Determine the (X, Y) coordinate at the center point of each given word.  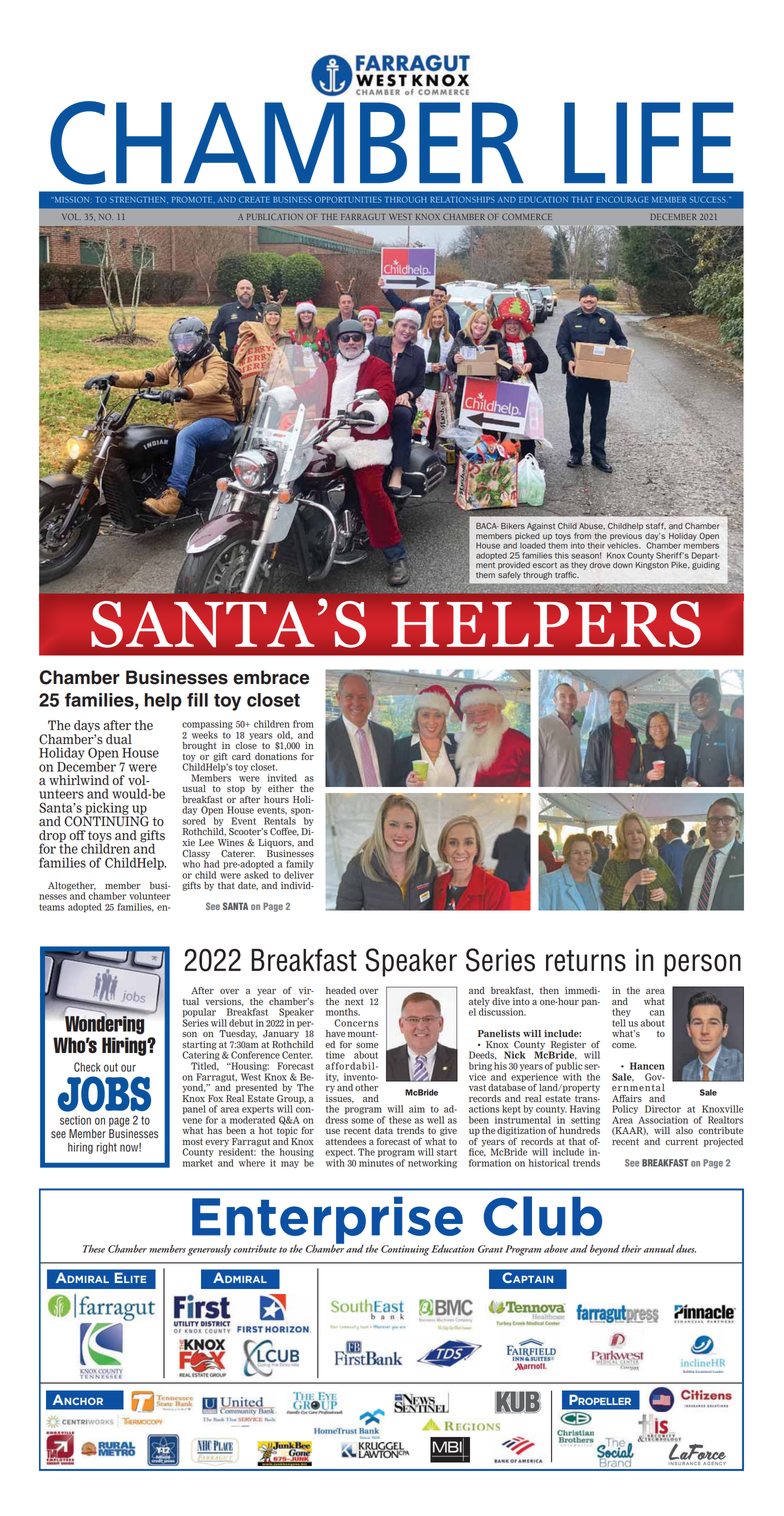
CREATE (254, 199)
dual (119, 739)
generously (209, 1250)
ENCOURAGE (622, 200)
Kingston (652, 566)
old (285, 735)
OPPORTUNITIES (348, 200)
